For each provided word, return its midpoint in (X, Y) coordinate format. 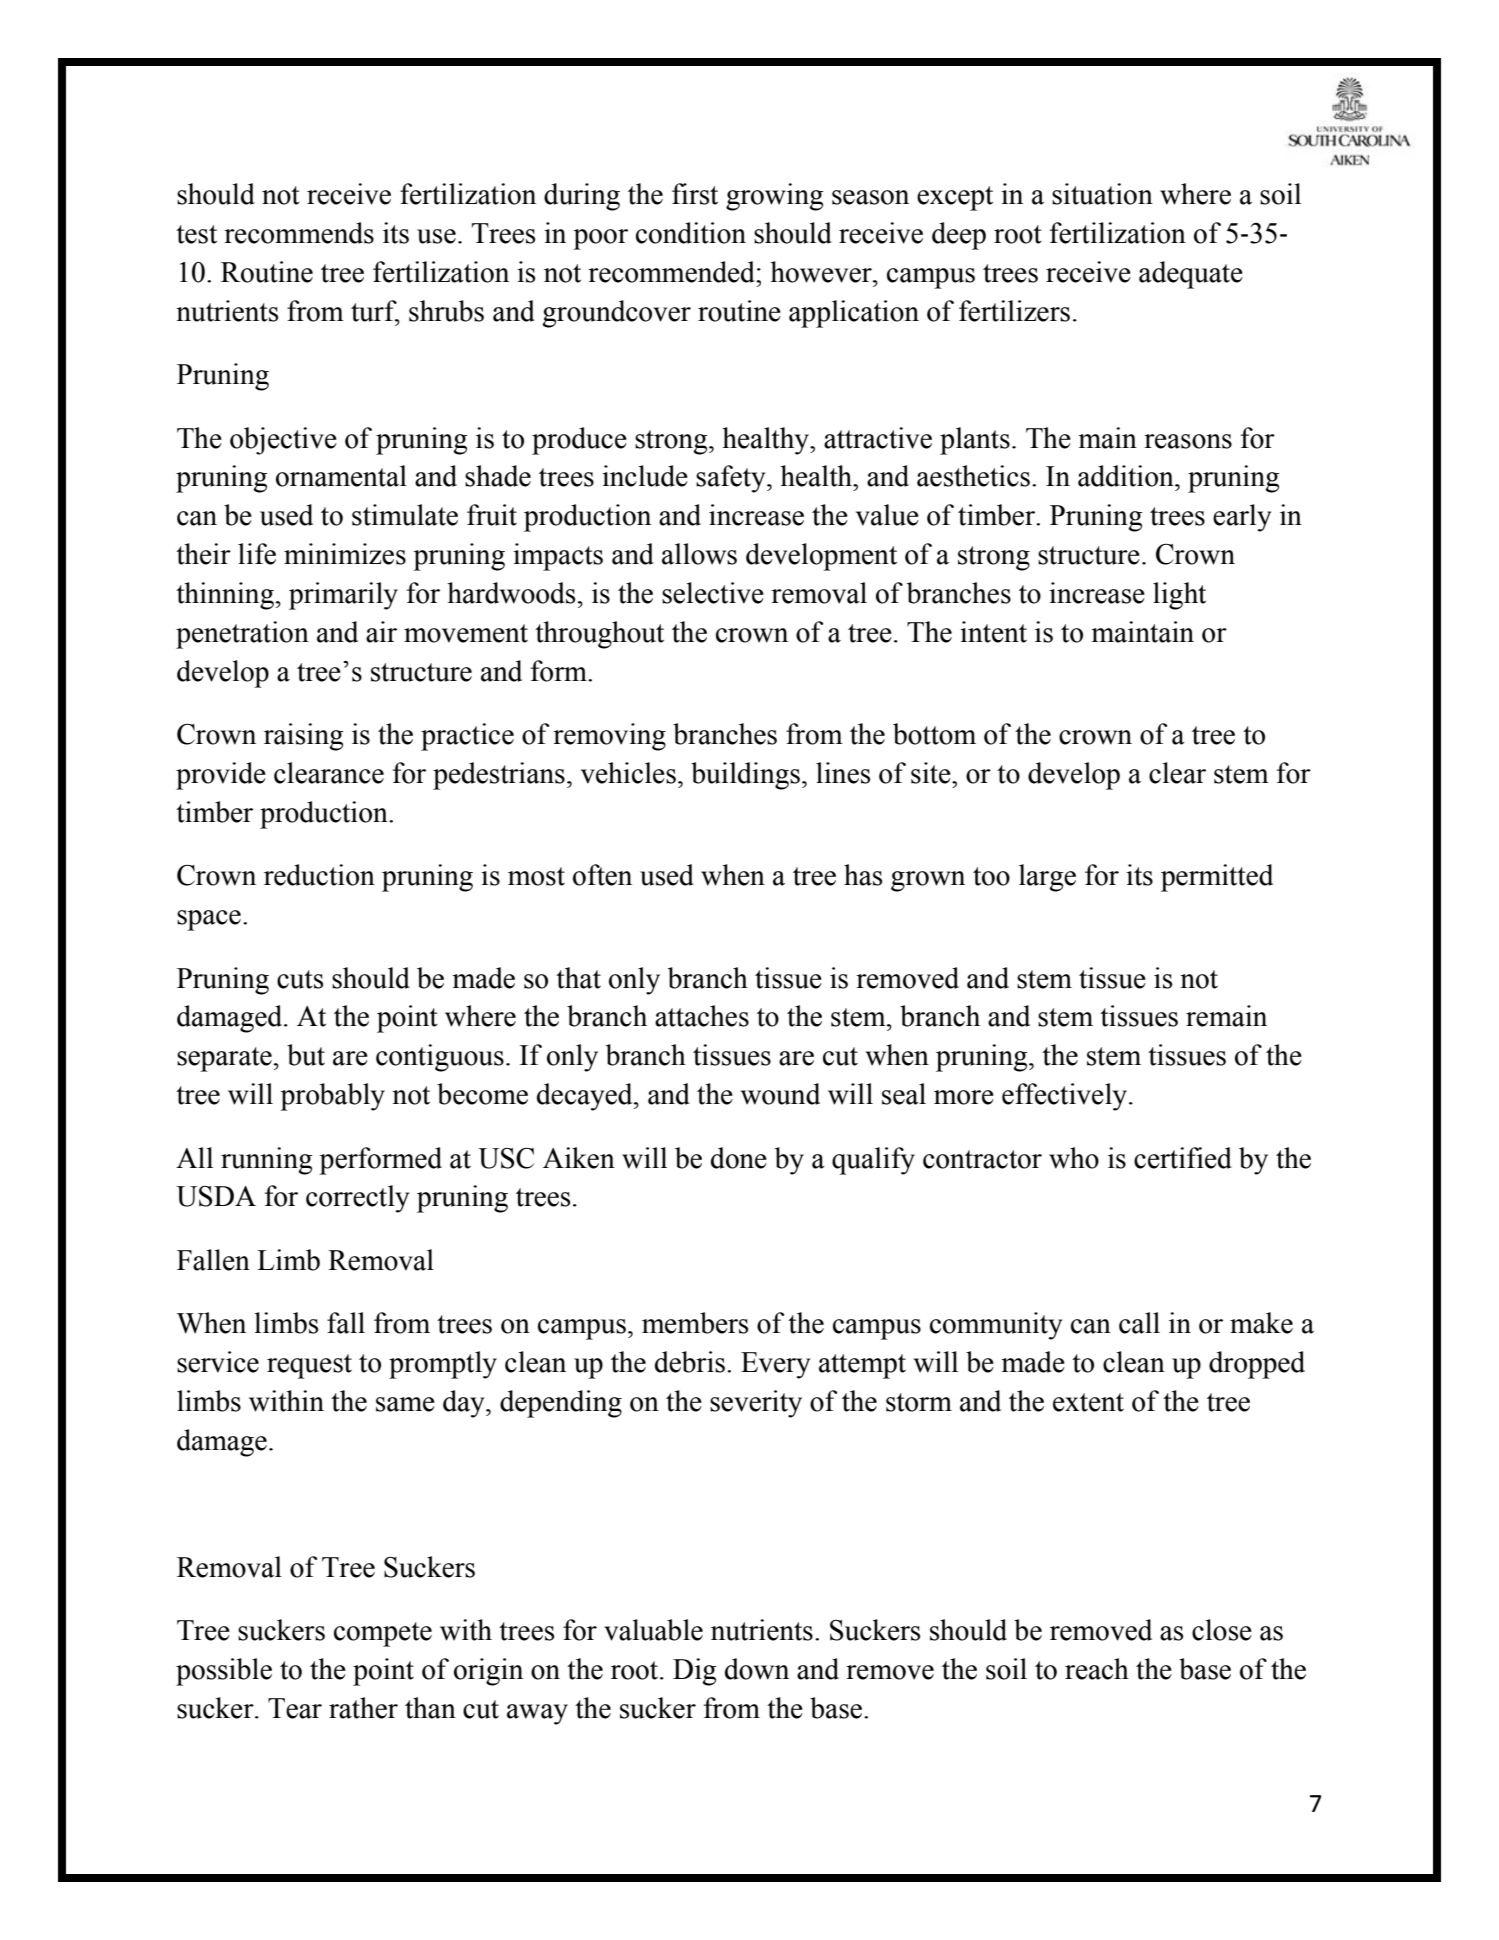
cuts (300, 979)
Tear (295, 1708)
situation (1102, 194)
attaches (702, 1016)
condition (691, 233)
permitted (1217, 878)
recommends (299, 233)
